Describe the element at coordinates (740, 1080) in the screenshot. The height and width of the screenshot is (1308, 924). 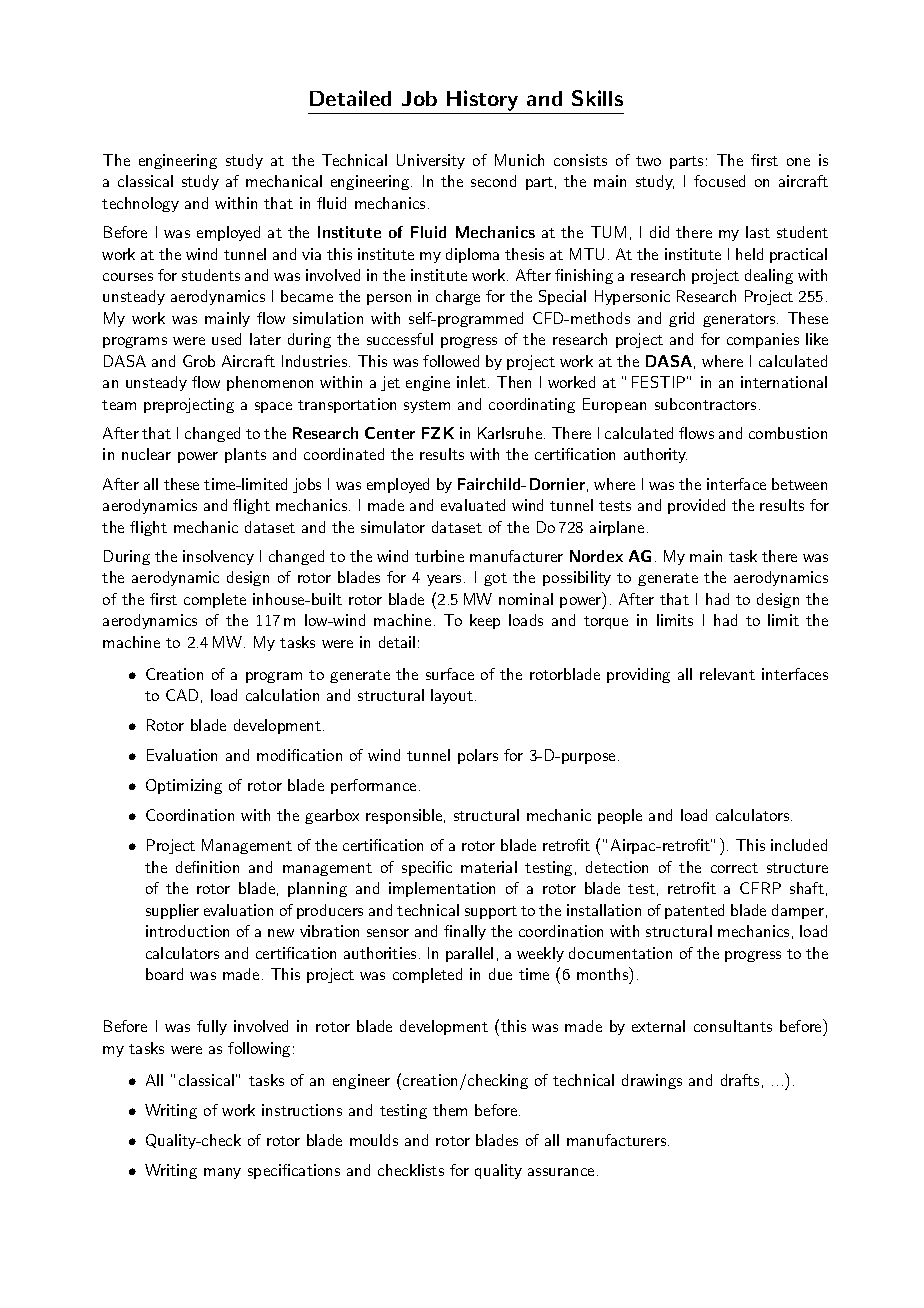
I see `drafts` at that location.
